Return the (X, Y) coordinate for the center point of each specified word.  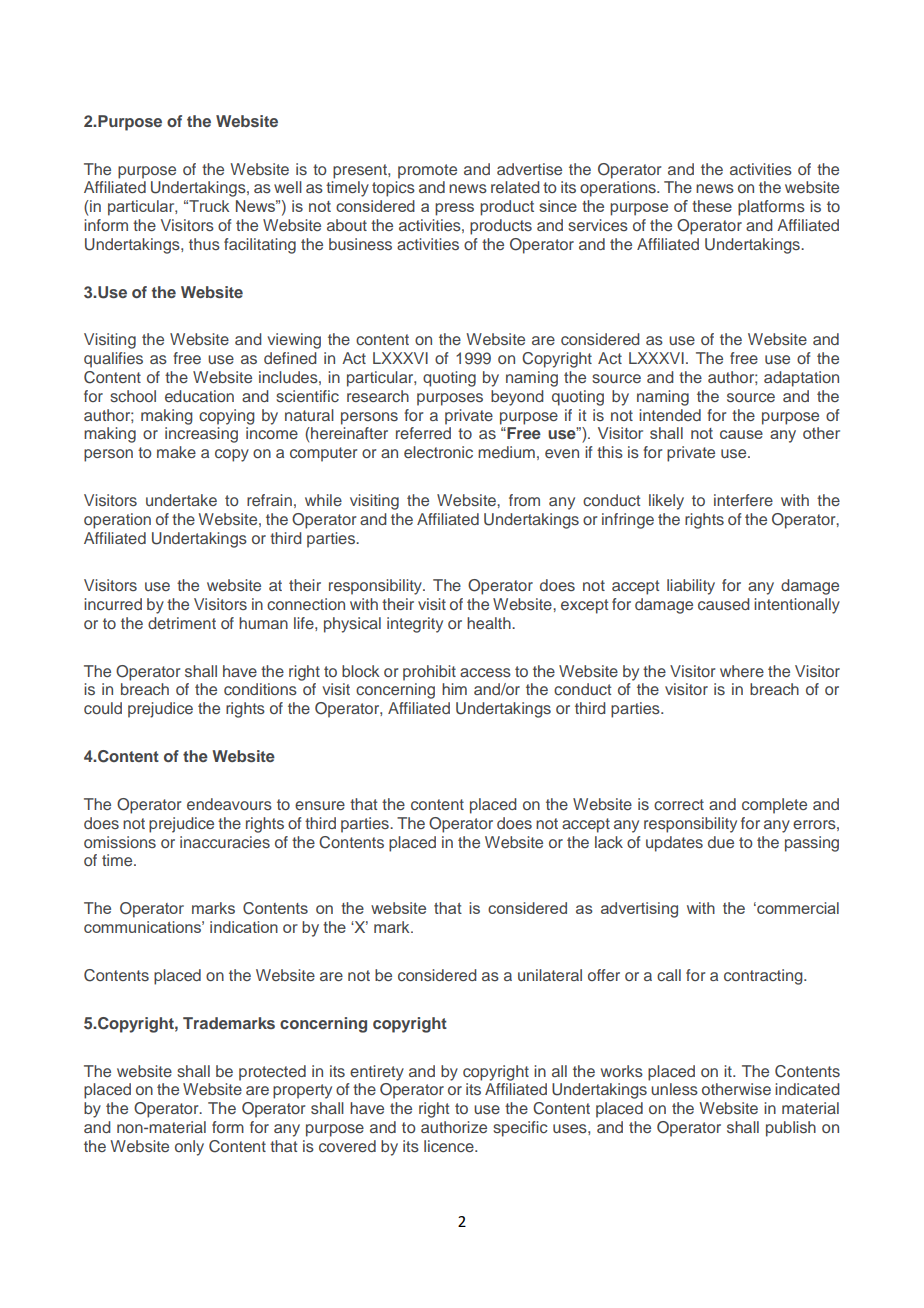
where (742, 671)
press (454, 209)
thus (204, 244)
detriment (182, 623)
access (485, 672)
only (189, 1148)
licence (450, 1146)
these (712, 206)
